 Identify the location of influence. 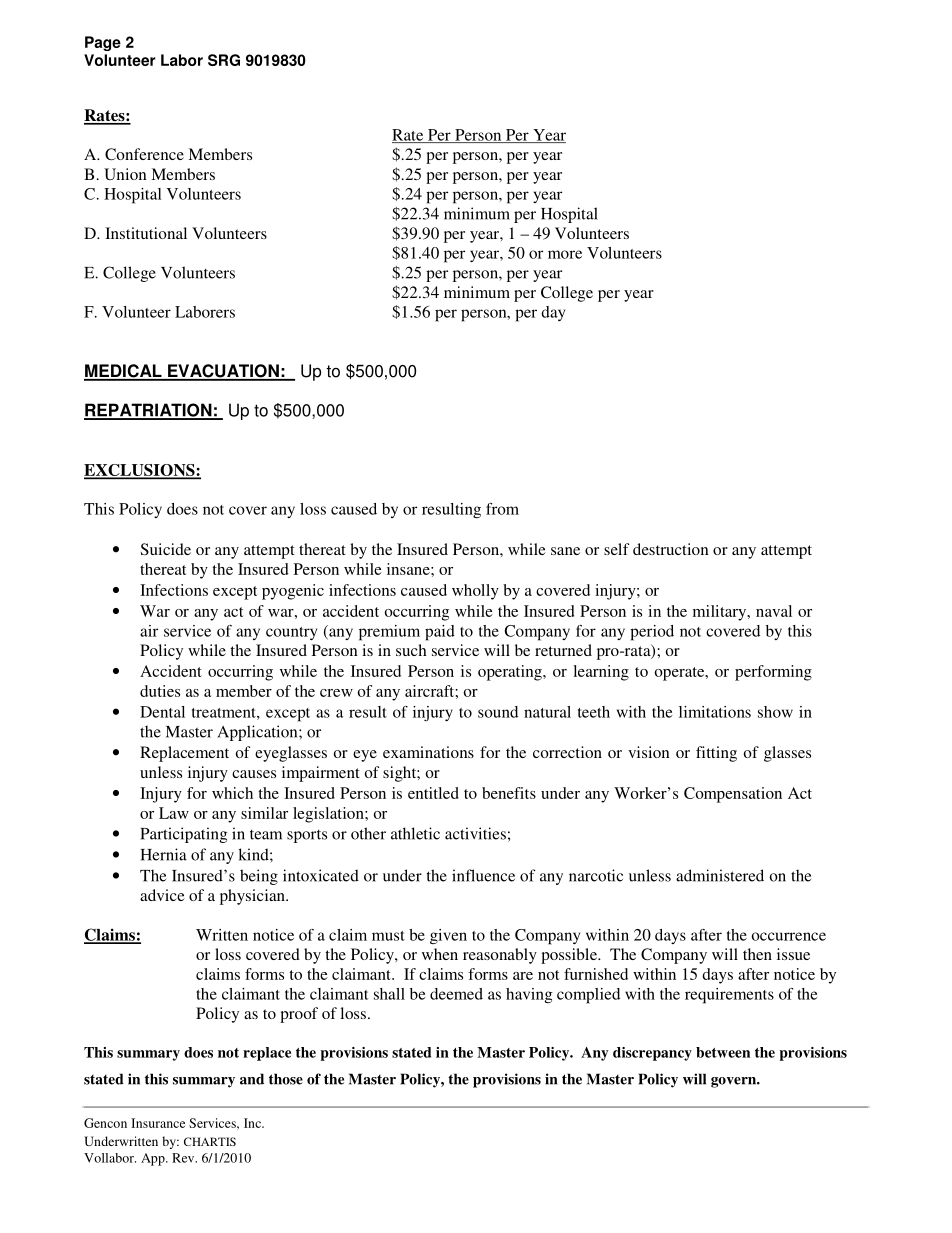
(483, 875).
